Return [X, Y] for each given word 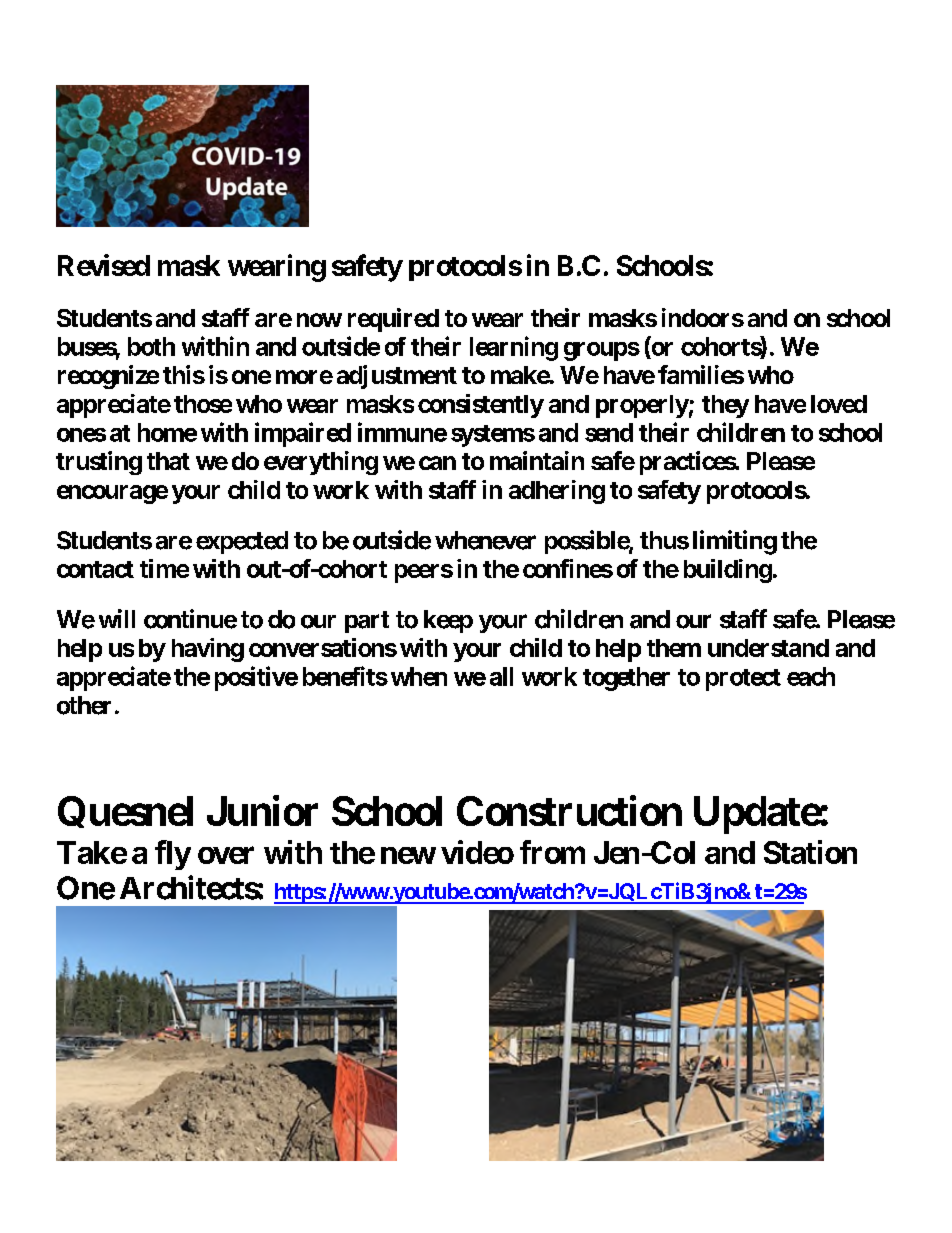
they [725, 406]
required [393, 320]
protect [743, 680]
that [168, 461]
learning [514, 348]
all [501, 676]
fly [173, 855]
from [552, 852]
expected [242, 542]
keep [448, 621]
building [728, 571]
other [84, 705]
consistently [481, 406]
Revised [104, 265]
